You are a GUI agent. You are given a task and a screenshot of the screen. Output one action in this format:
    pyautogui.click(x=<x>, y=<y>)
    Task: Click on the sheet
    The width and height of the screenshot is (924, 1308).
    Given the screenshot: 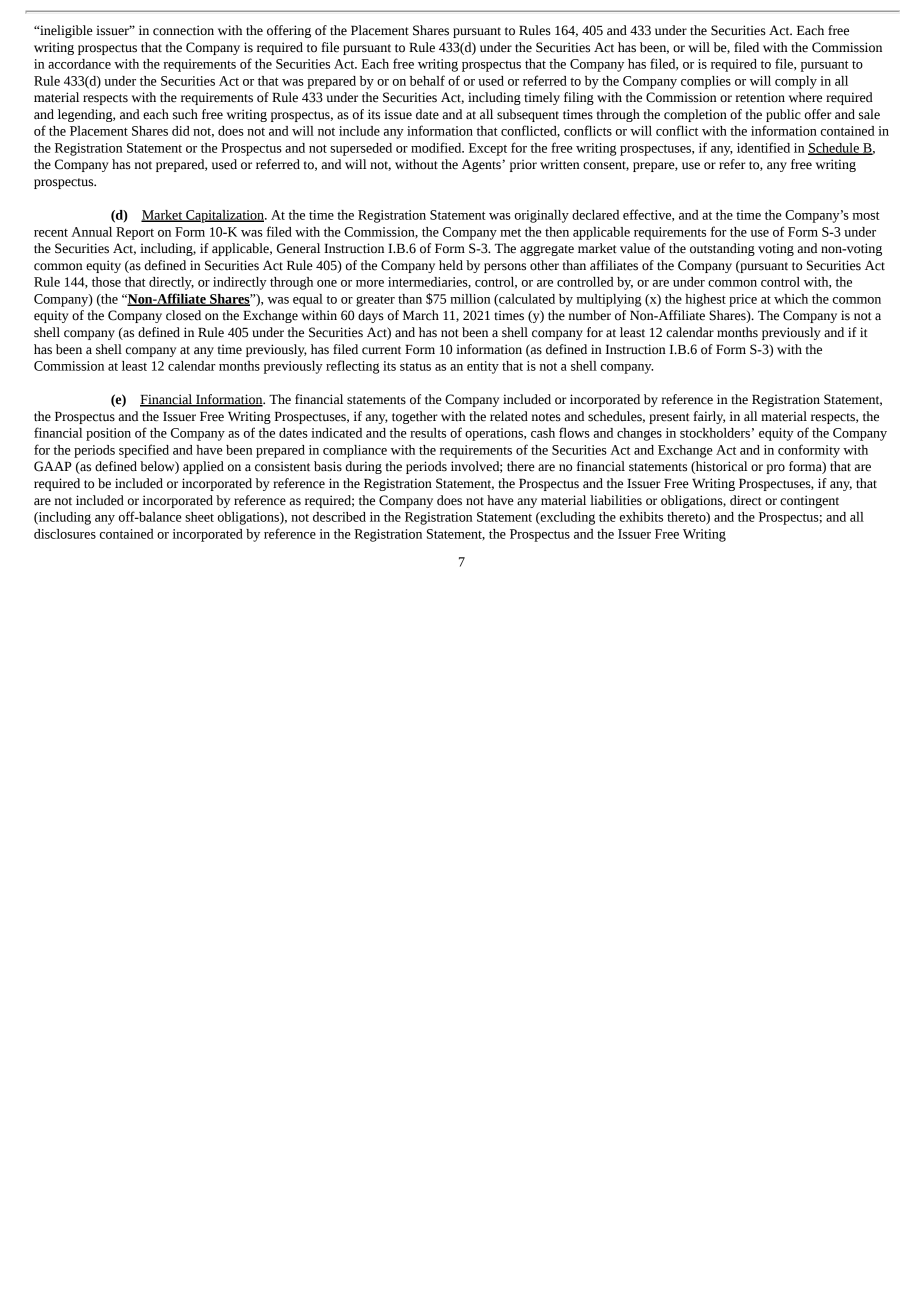 What is the action you would take?
    pyautogui.click(x=199, y=517)
